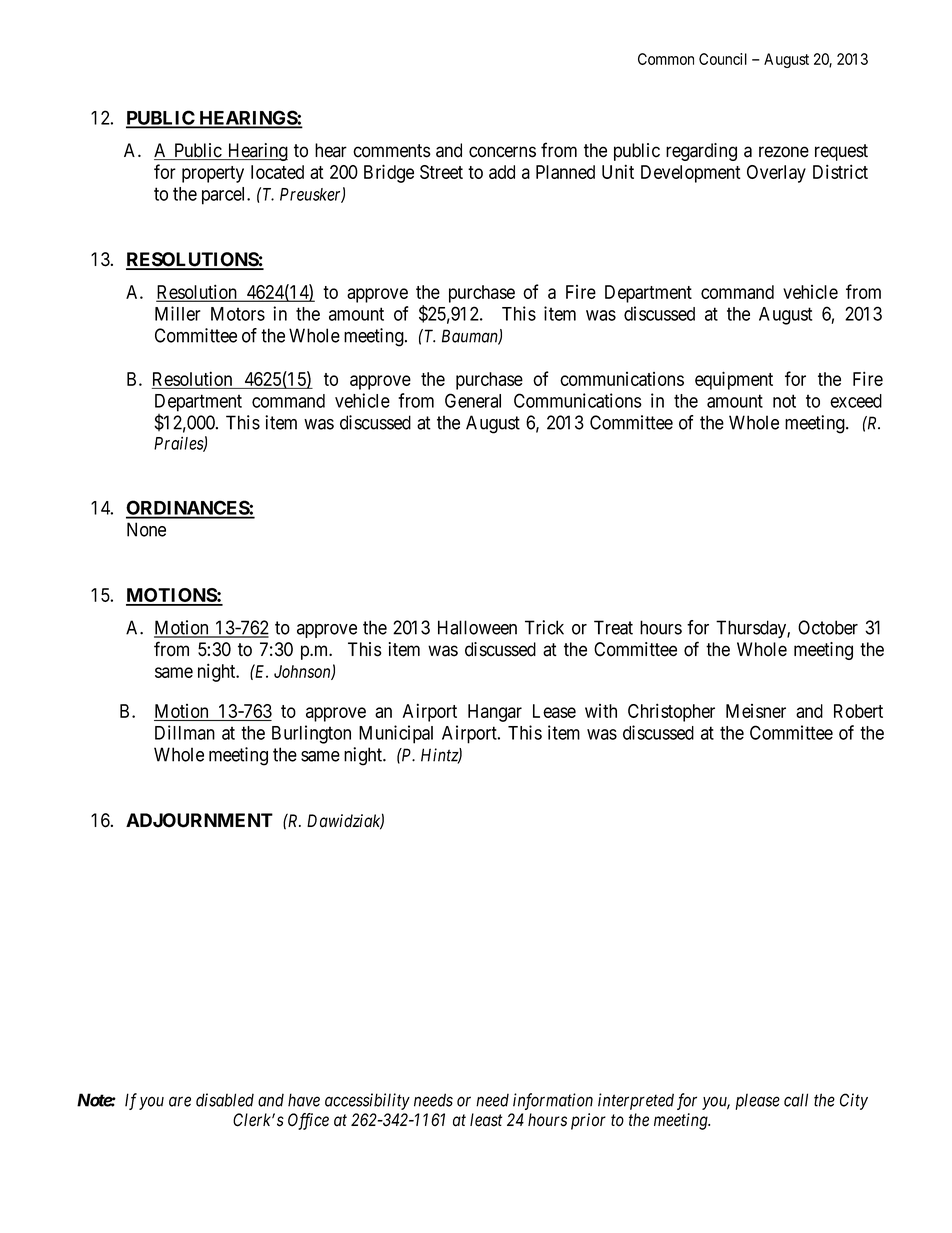 Image resolution: width=952 pixels, height=1233 pixels. What do you see at coordinates (828, 627) in the document?
I see `October` at bounding box center [828, 627].
